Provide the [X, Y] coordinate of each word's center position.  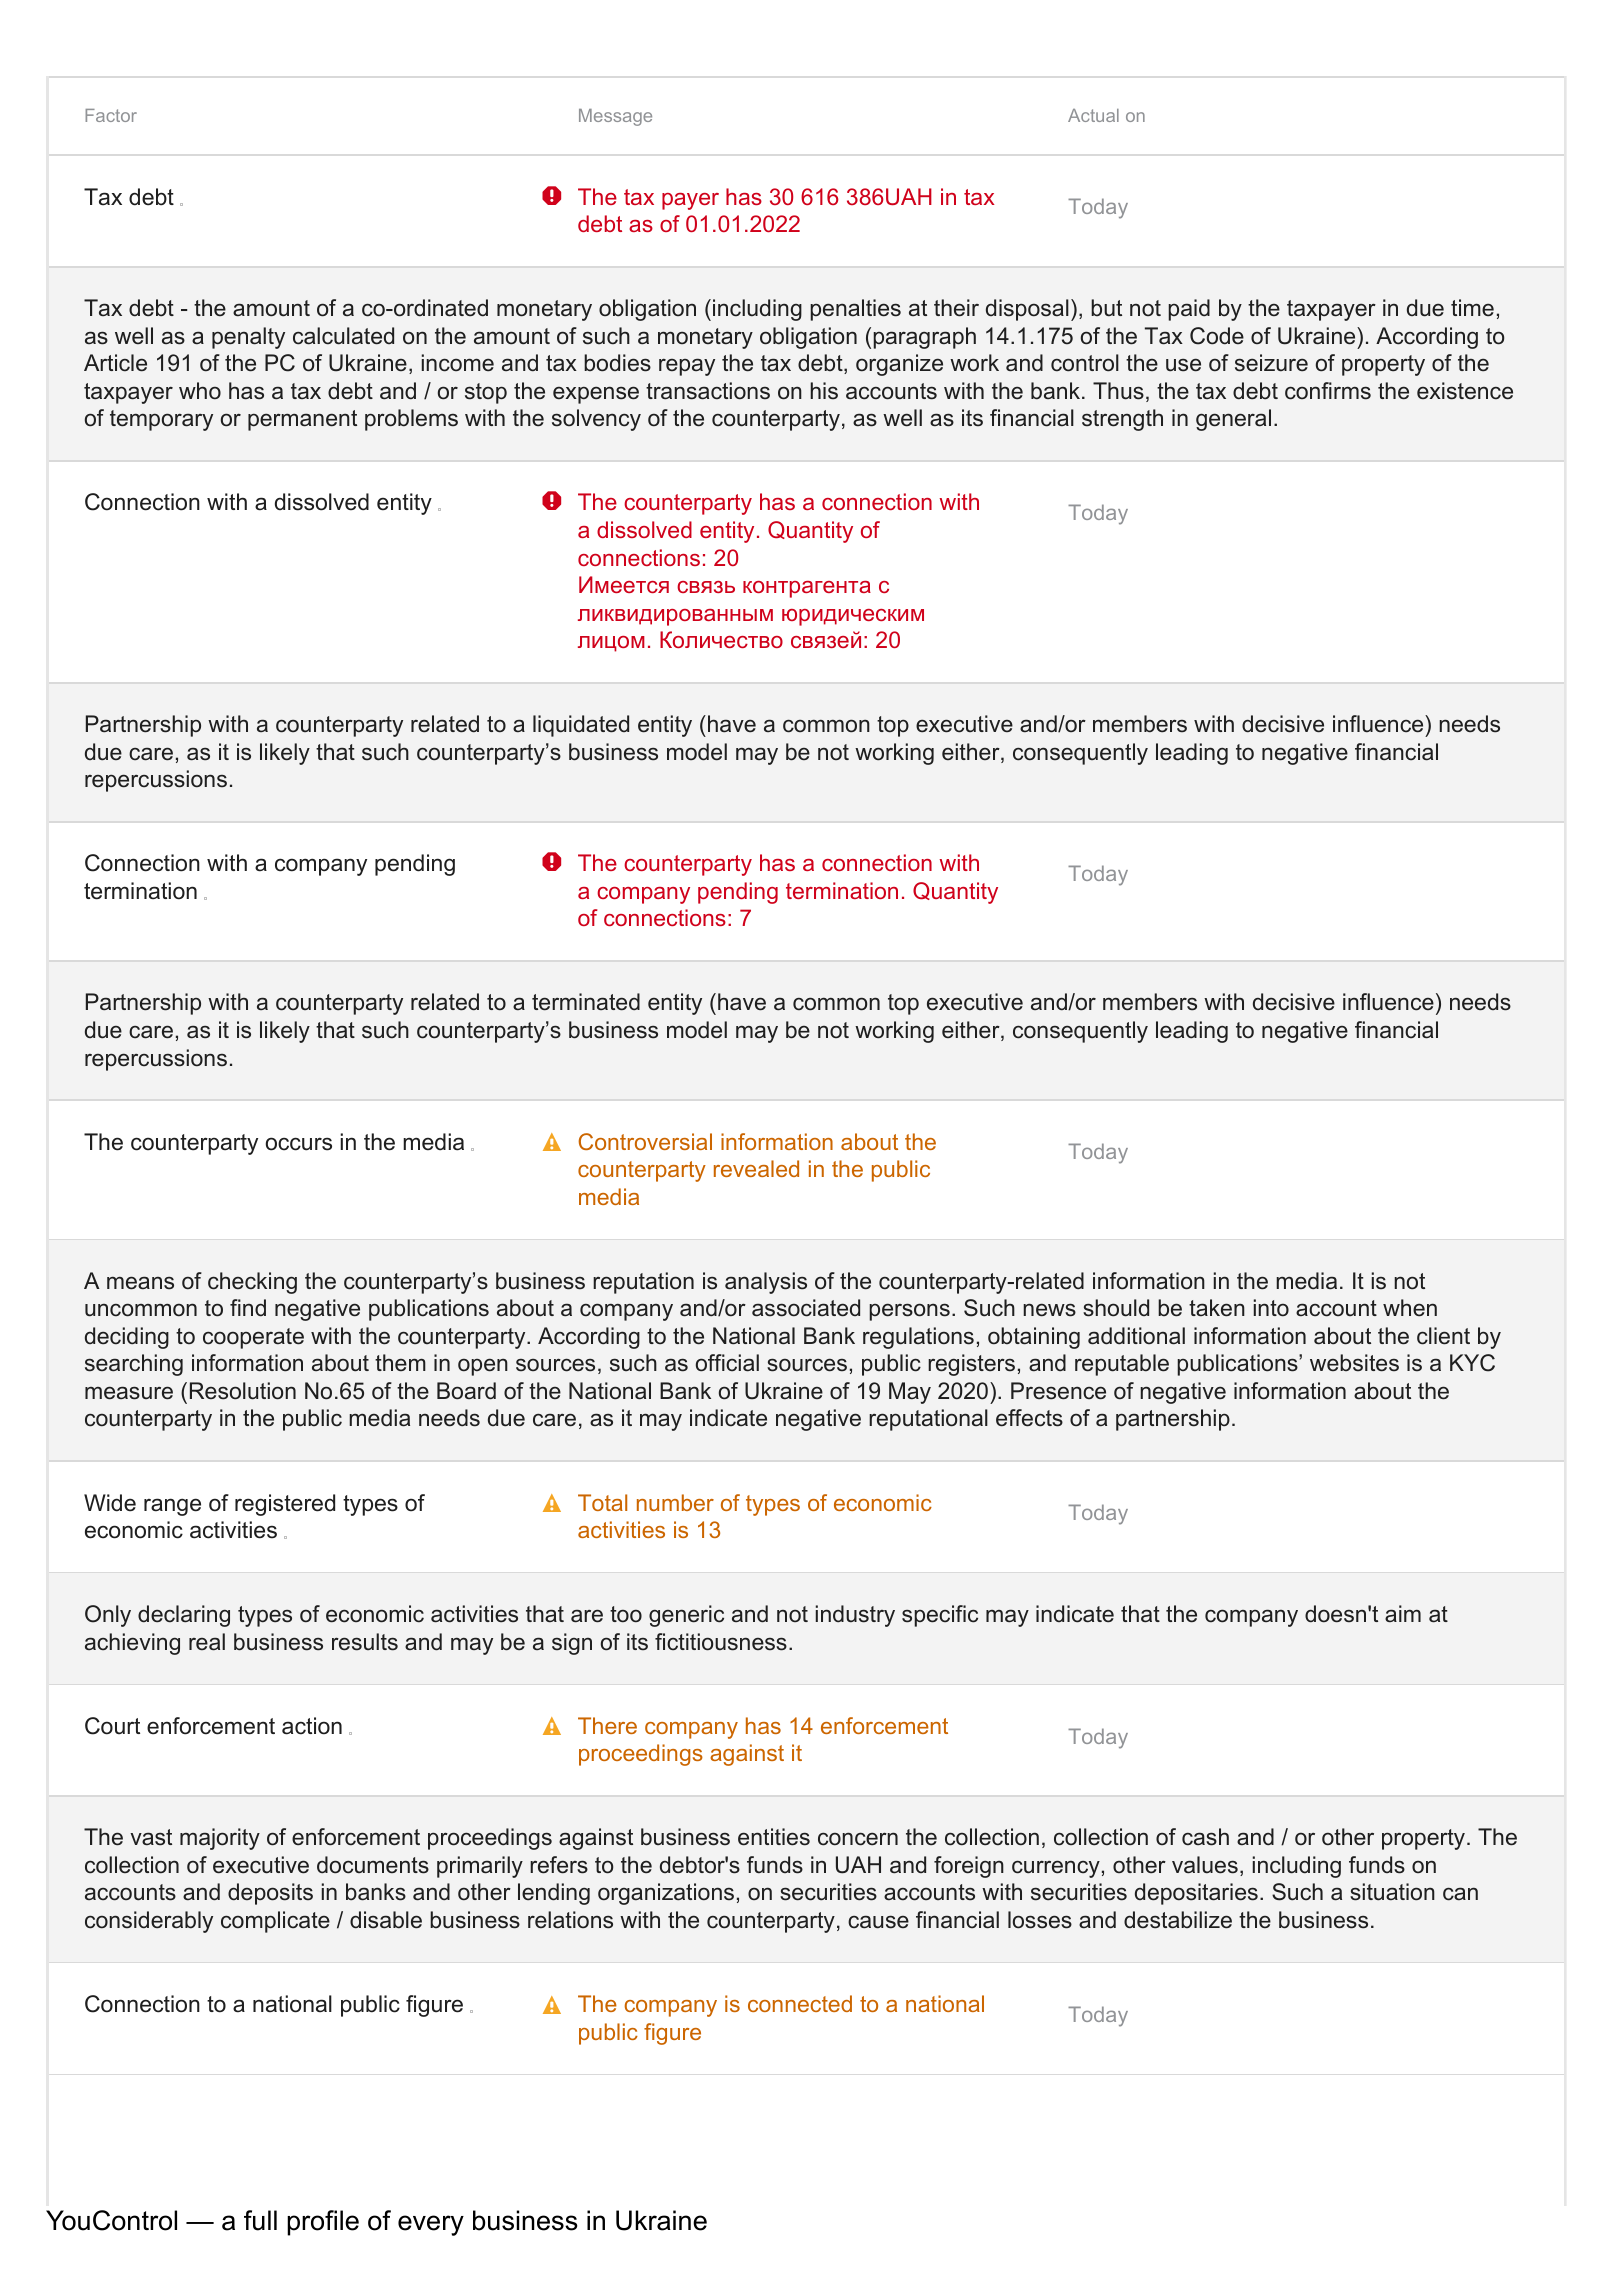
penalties [855, 310]
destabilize [1178, 1920]
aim [1403, 1614]
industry [855, 1616]
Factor [111, 115]
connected [800, 2003]
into [1271, 1308]
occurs [299, 1144]
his [824, 391]
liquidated [581, 726]
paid [1189, 310]
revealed [756, 1168]
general [1233, 420]
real [207, 1642]
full [260, 2220]
